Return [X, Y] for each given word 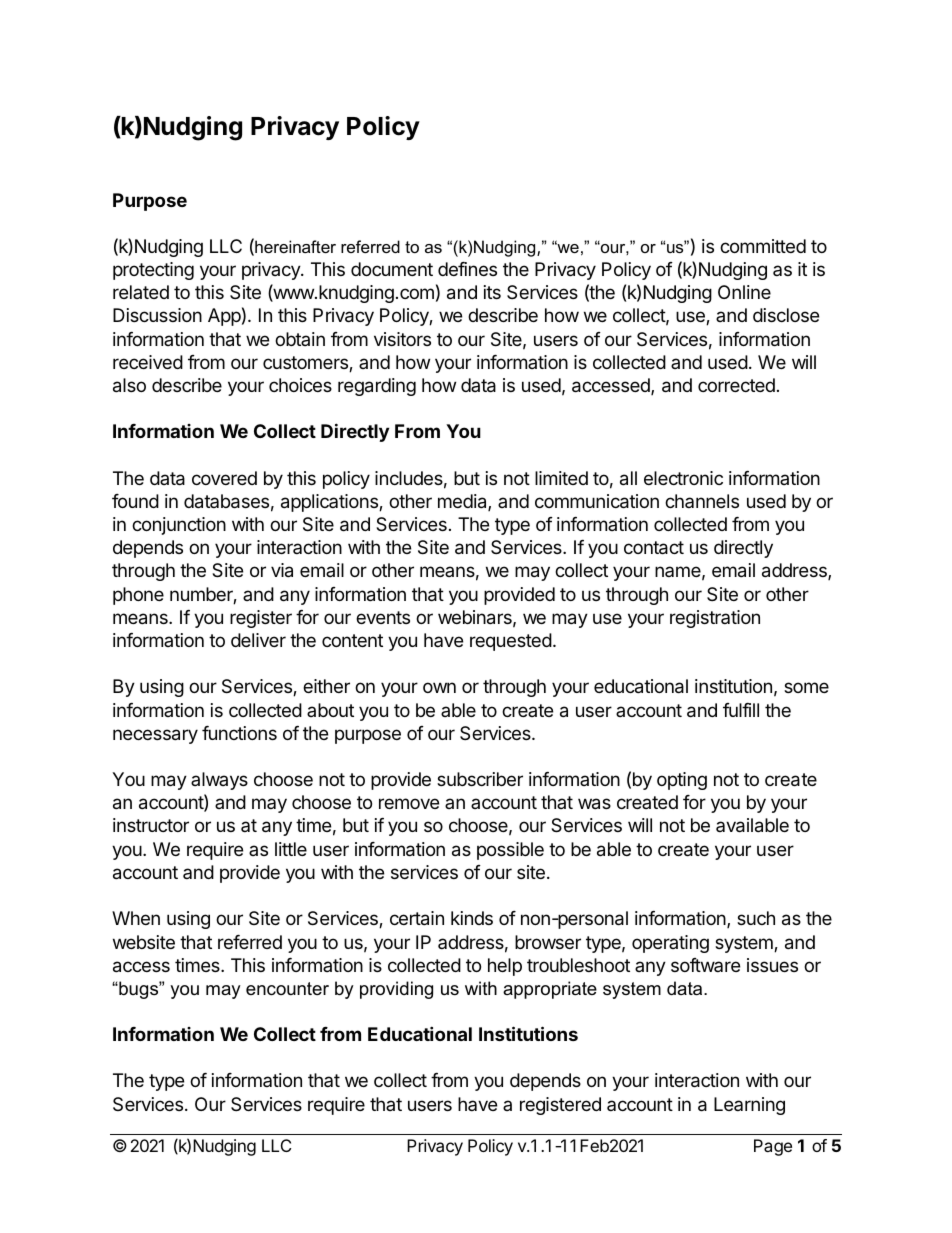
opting [682, 781]
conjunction [179, 526]
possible [510, 851]
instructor [151, 825]
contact [654, 548]
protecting [153, 271]
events [383, 617]
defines [467, 269]
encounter [287, 989]
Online [744, 292]
